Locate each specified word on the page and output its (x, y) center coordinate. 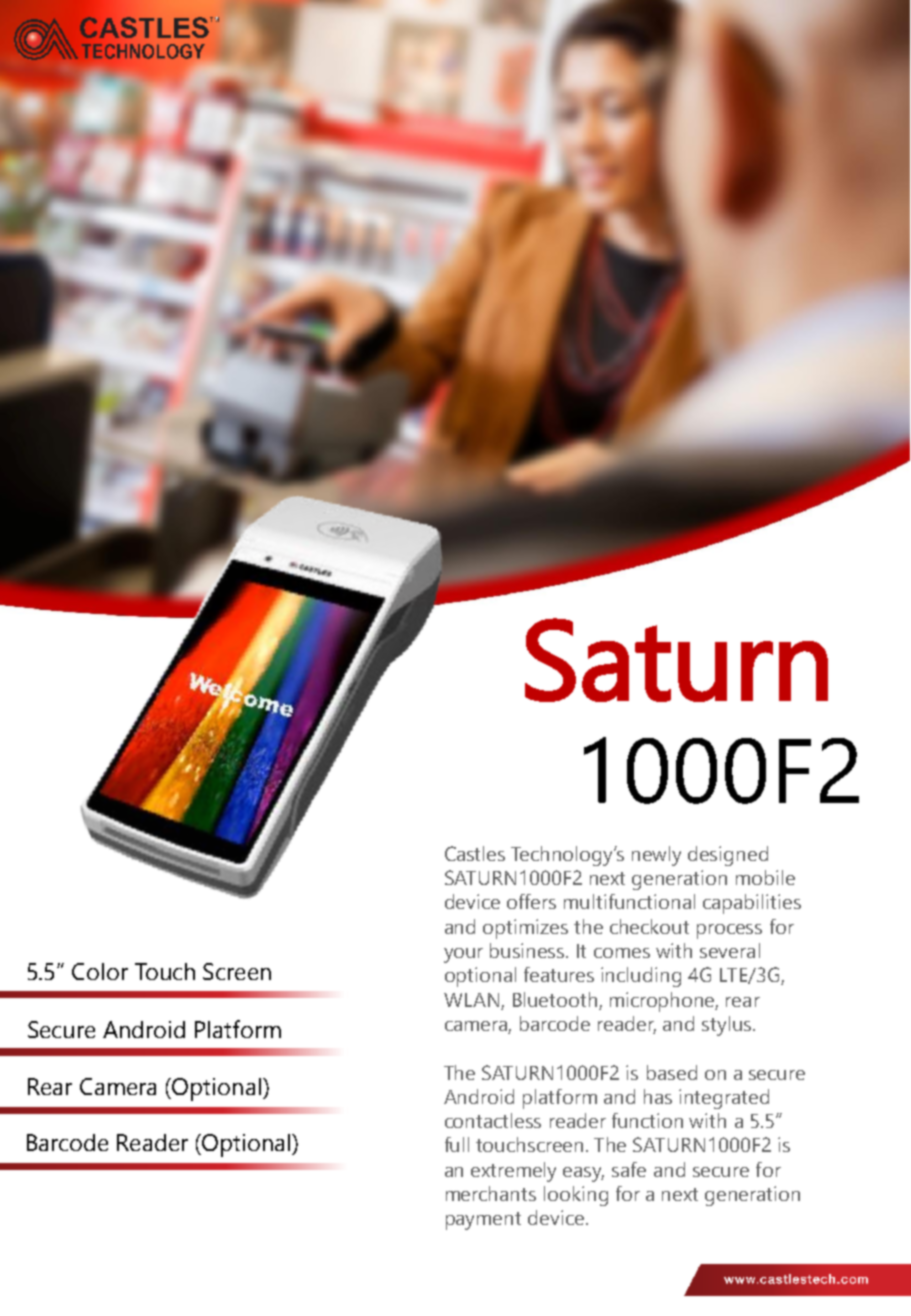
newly (656, 856)
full (457, 1144)
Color (100, 971)
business (528, 950)
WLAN (471, 1000)
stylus (728, 1026)
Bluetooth (555, 999)
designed (728, 856)
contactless (493, 1120)
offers (531, 901)
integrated (724, 1099)
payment (483, 1221)
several (730, 950)
